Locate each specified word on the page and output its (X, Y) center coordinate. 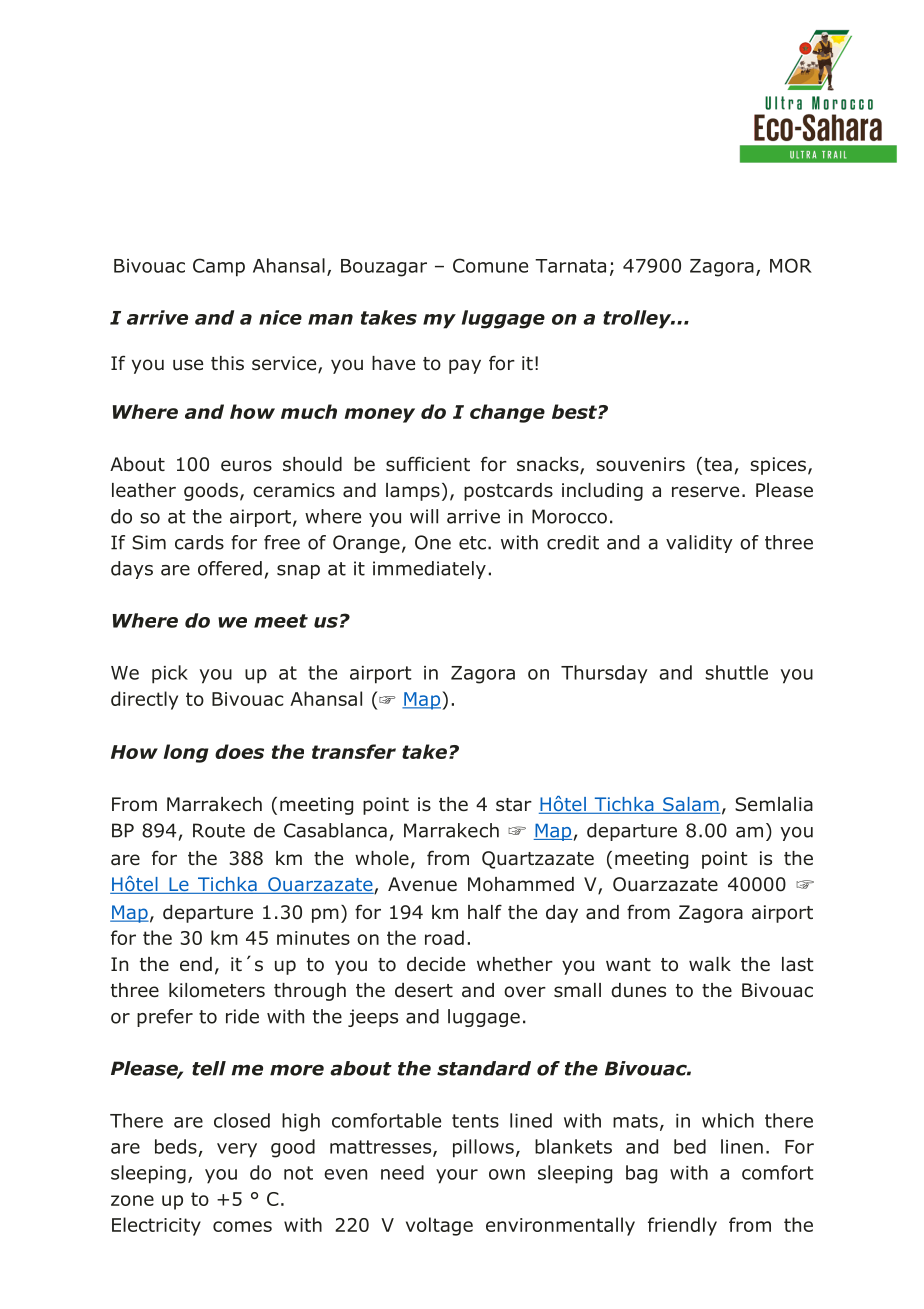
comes (242, 1226)
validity (699, 544)
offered (230, 568)
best (575, 411)
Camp (219, 267)
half (485, 912)
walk (710, 964)
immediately (429, 570)
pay (465, 366)
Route (219, 830)
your (457, 1176)
